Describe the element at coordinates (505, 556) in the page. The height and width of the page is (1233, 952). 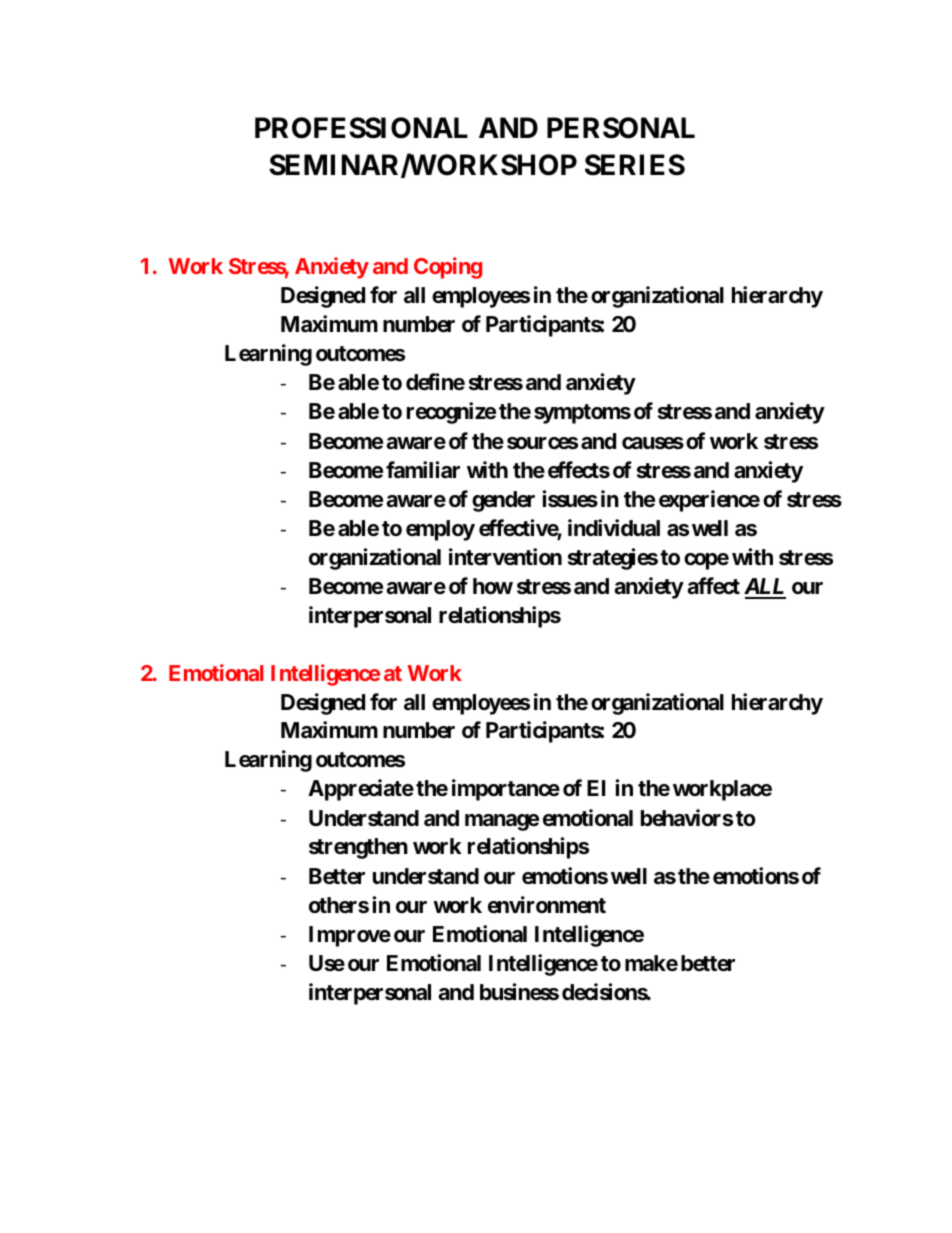
I see `intervention` at that location.
